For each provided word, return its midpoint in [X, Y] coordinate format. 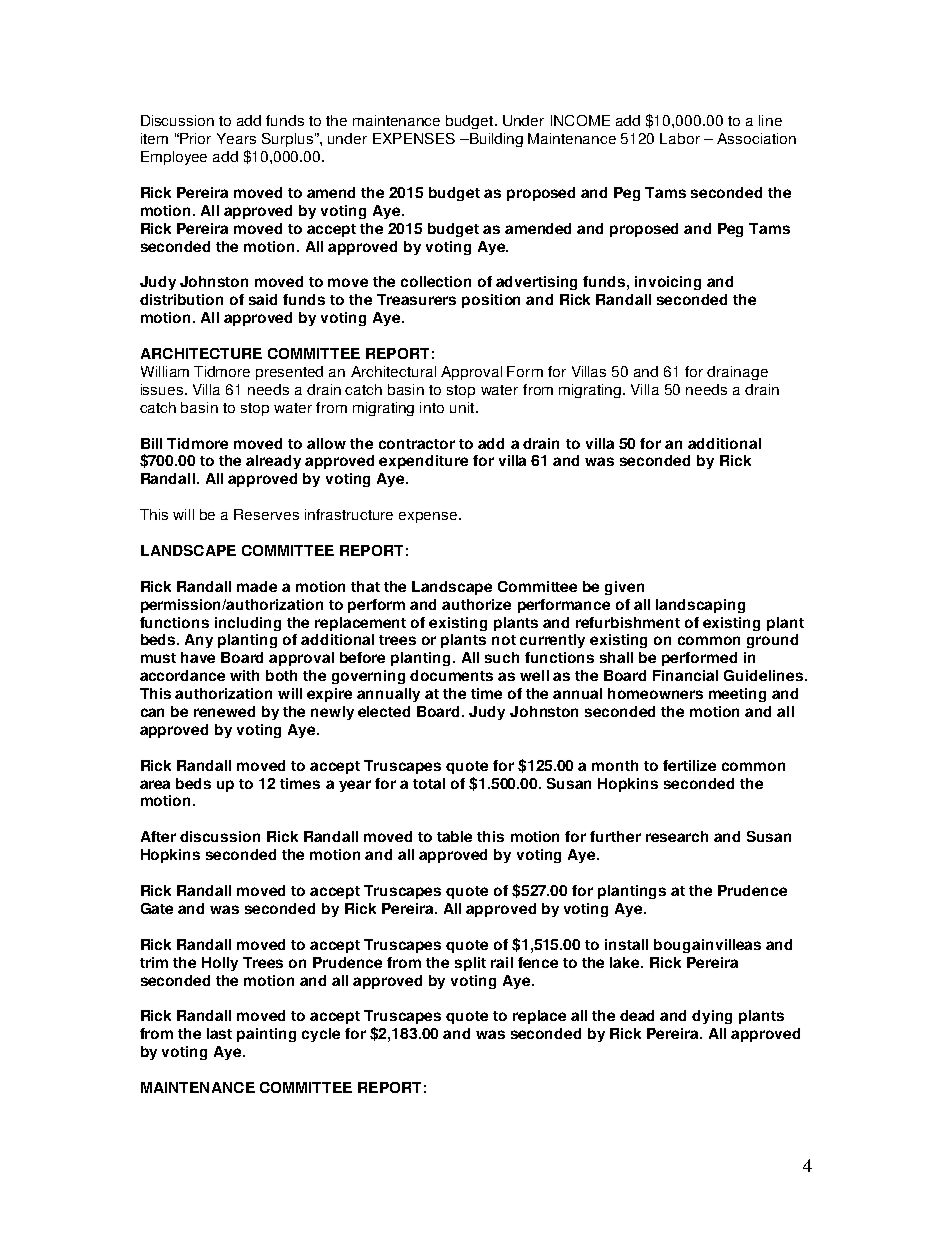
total [429, 783]
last [219, 1033]
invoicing [668, 283]
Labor [680, 138]
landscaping [700, 606]
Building [495, 140]
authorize [476, 604]
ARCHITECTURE [201, 353]
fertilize [689, 765]
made [257, 586]
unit [463, 407]
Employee [174, 158]
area [155, 784]
